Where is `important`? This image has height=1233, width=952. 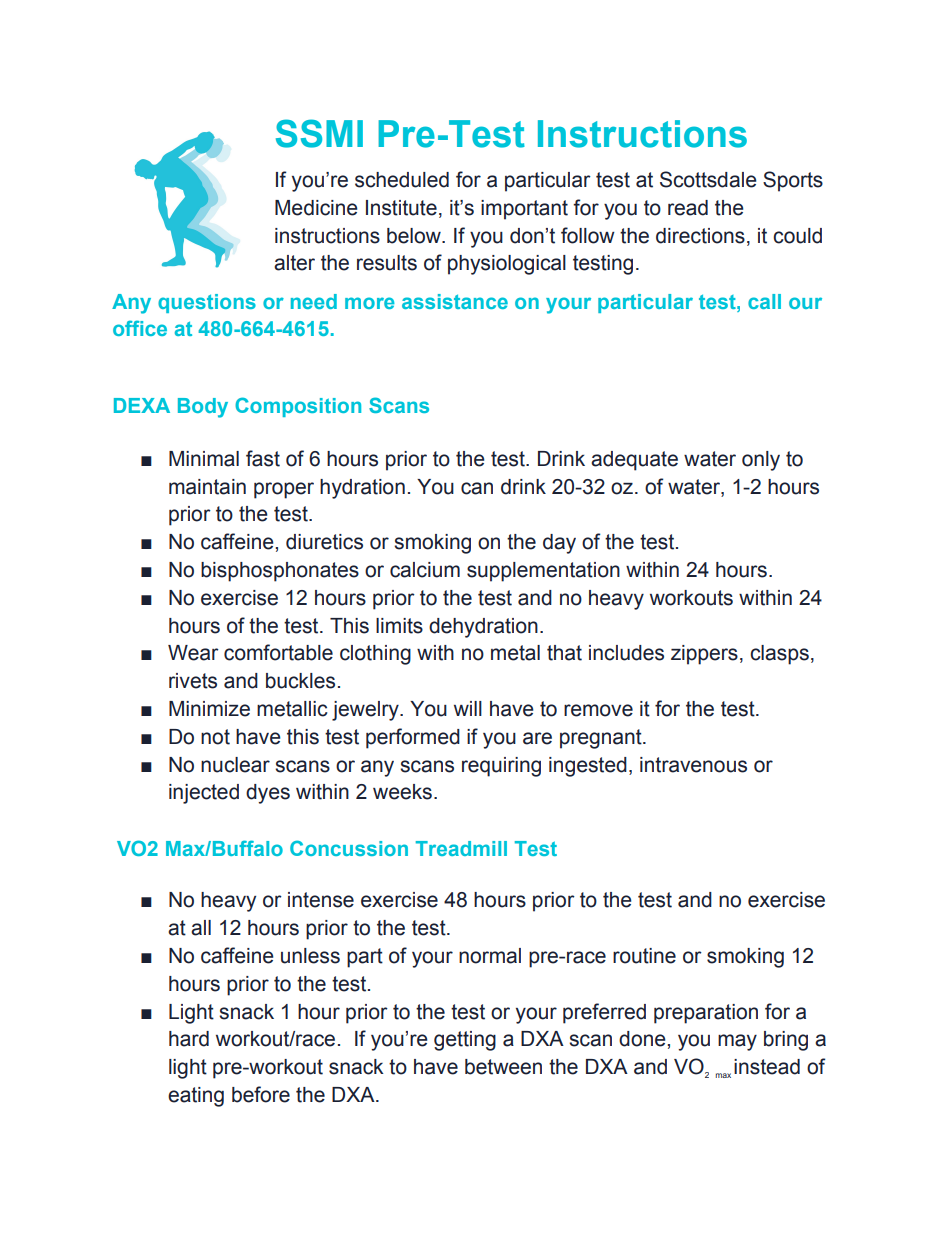
important is located at coordinates (524, 210).
